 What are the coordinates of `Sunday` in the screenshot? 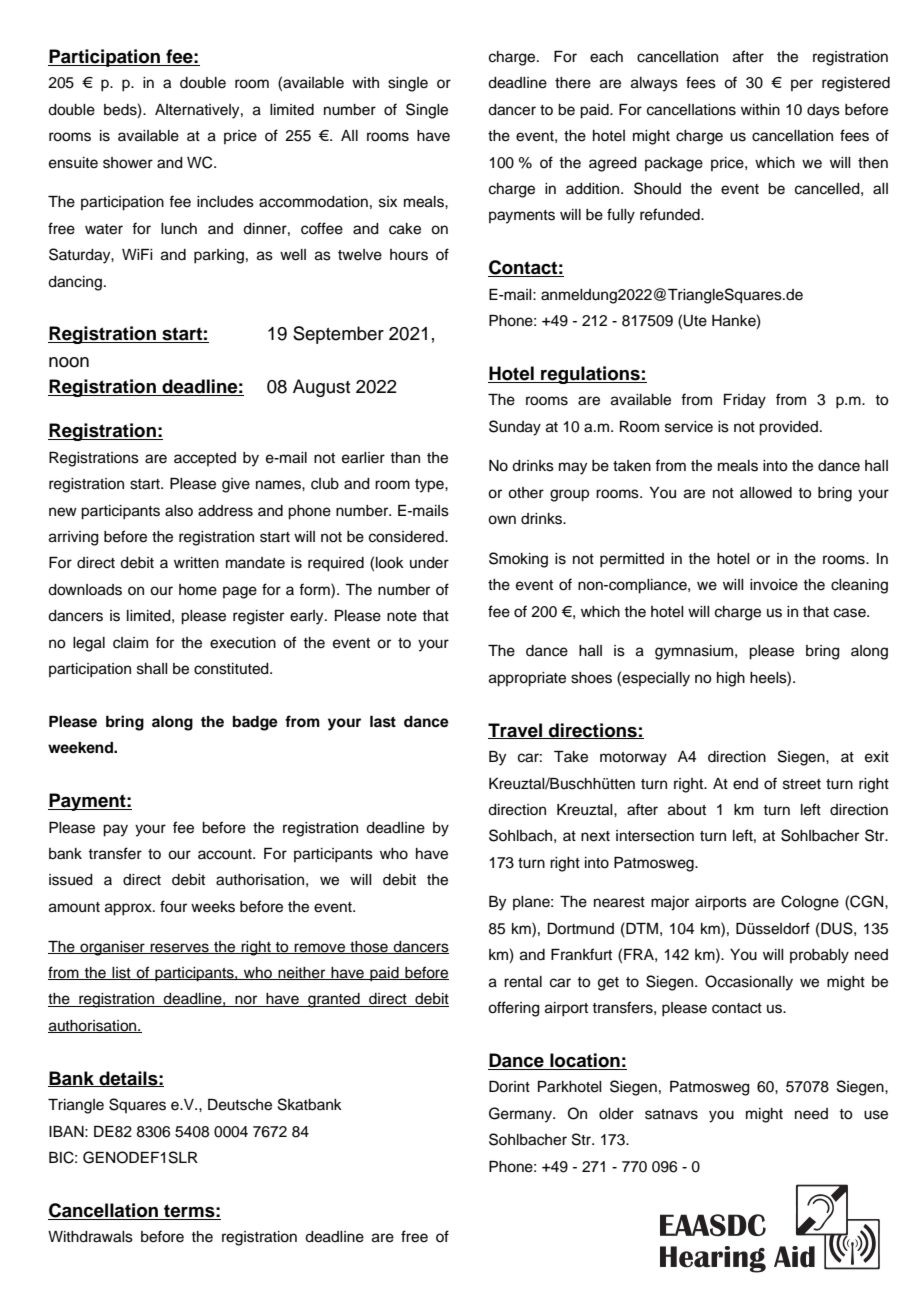 It's located at (515, 428).
